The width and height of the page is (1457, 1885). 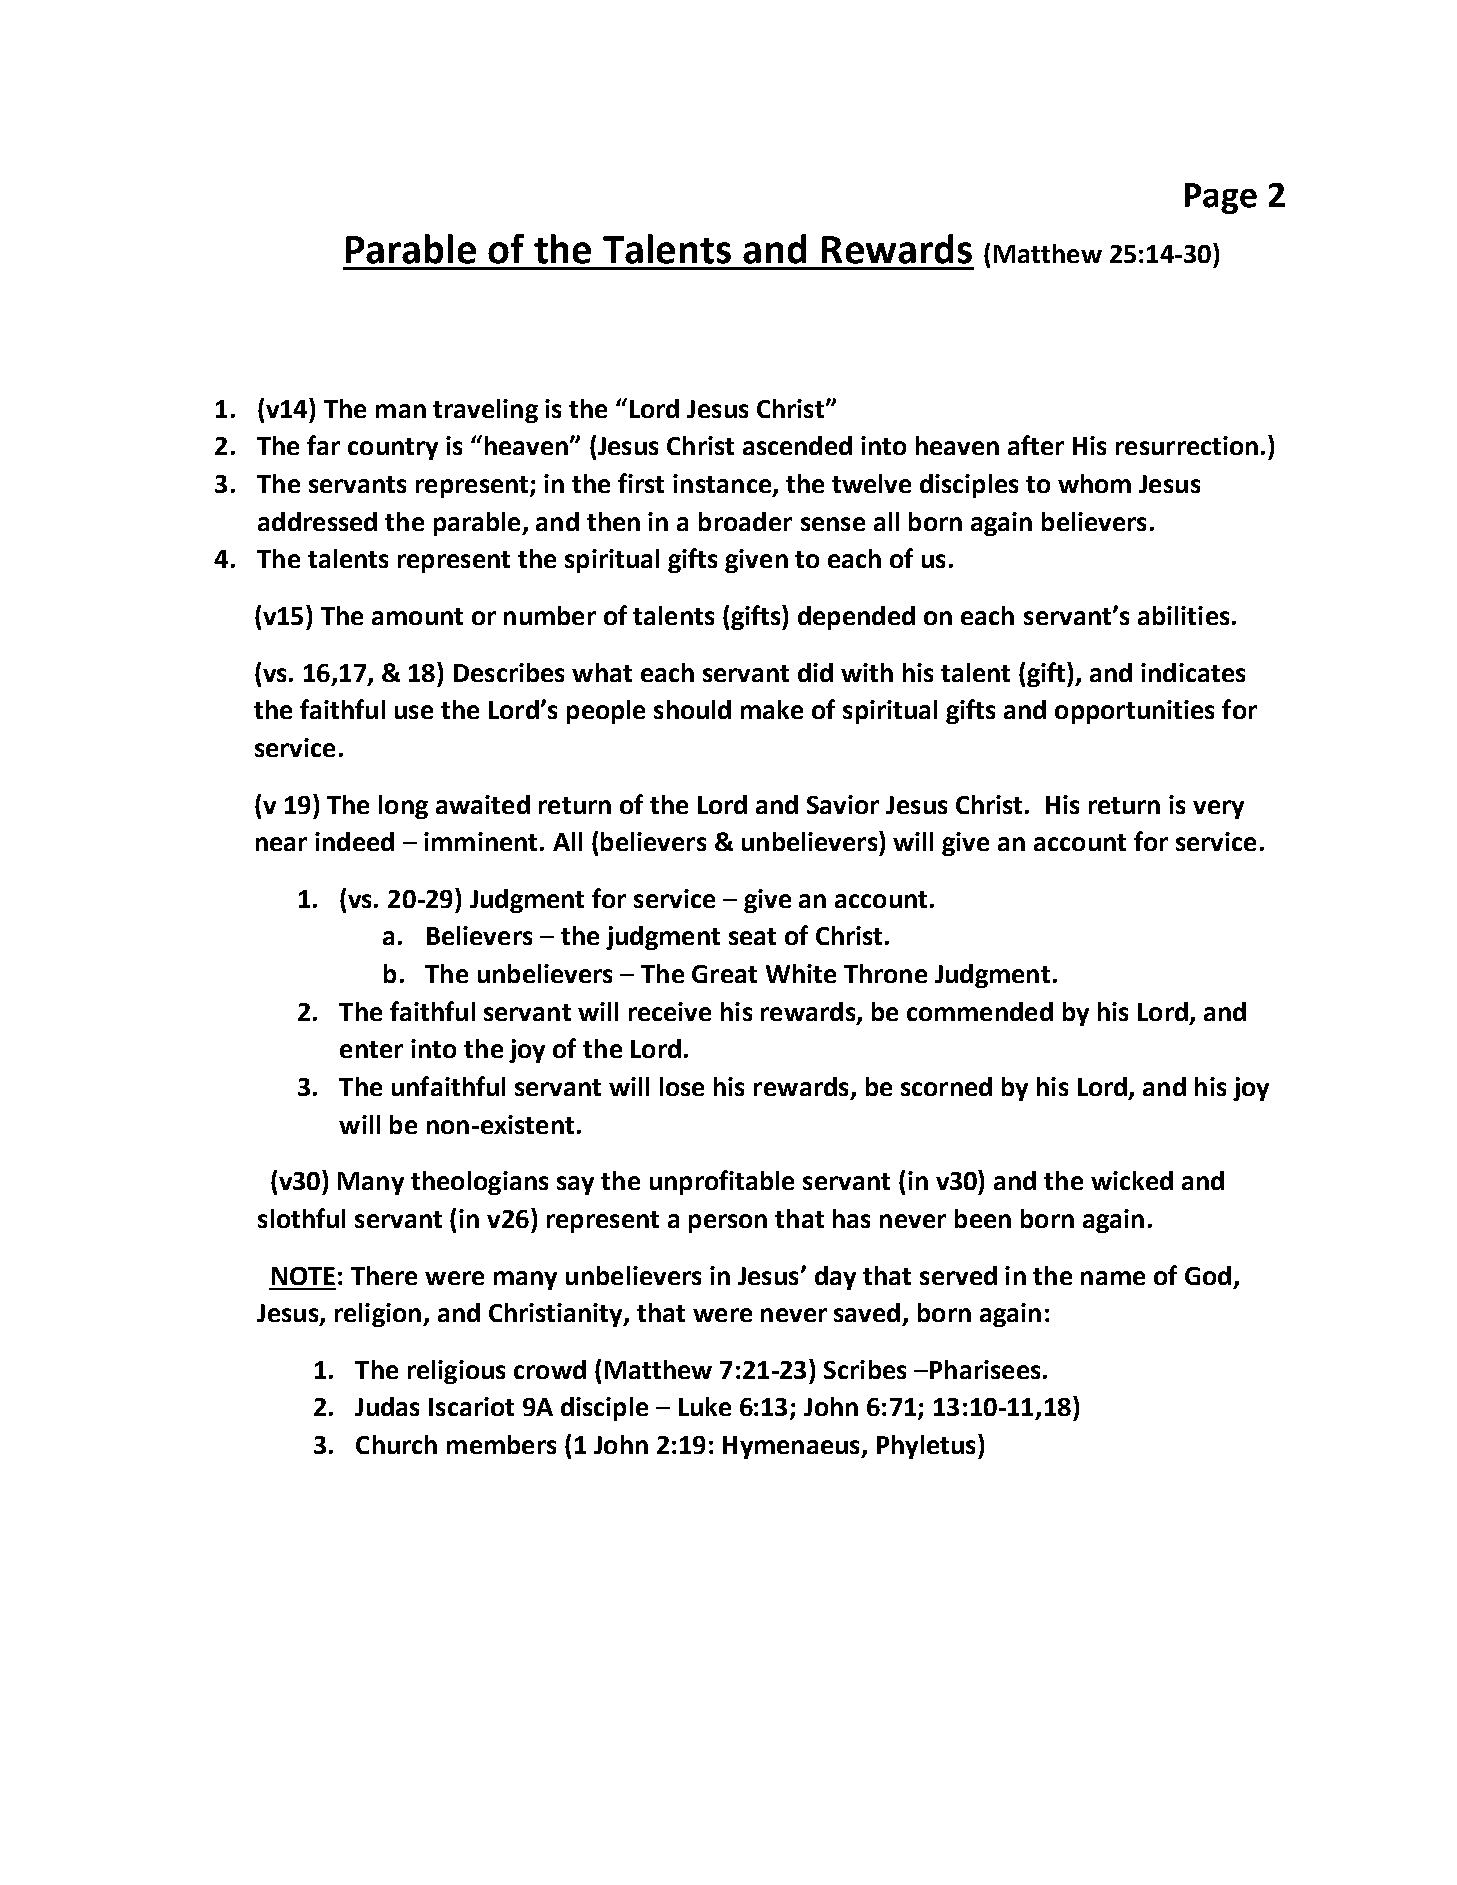 I want to click on broader, so click(x=745, y=521).
